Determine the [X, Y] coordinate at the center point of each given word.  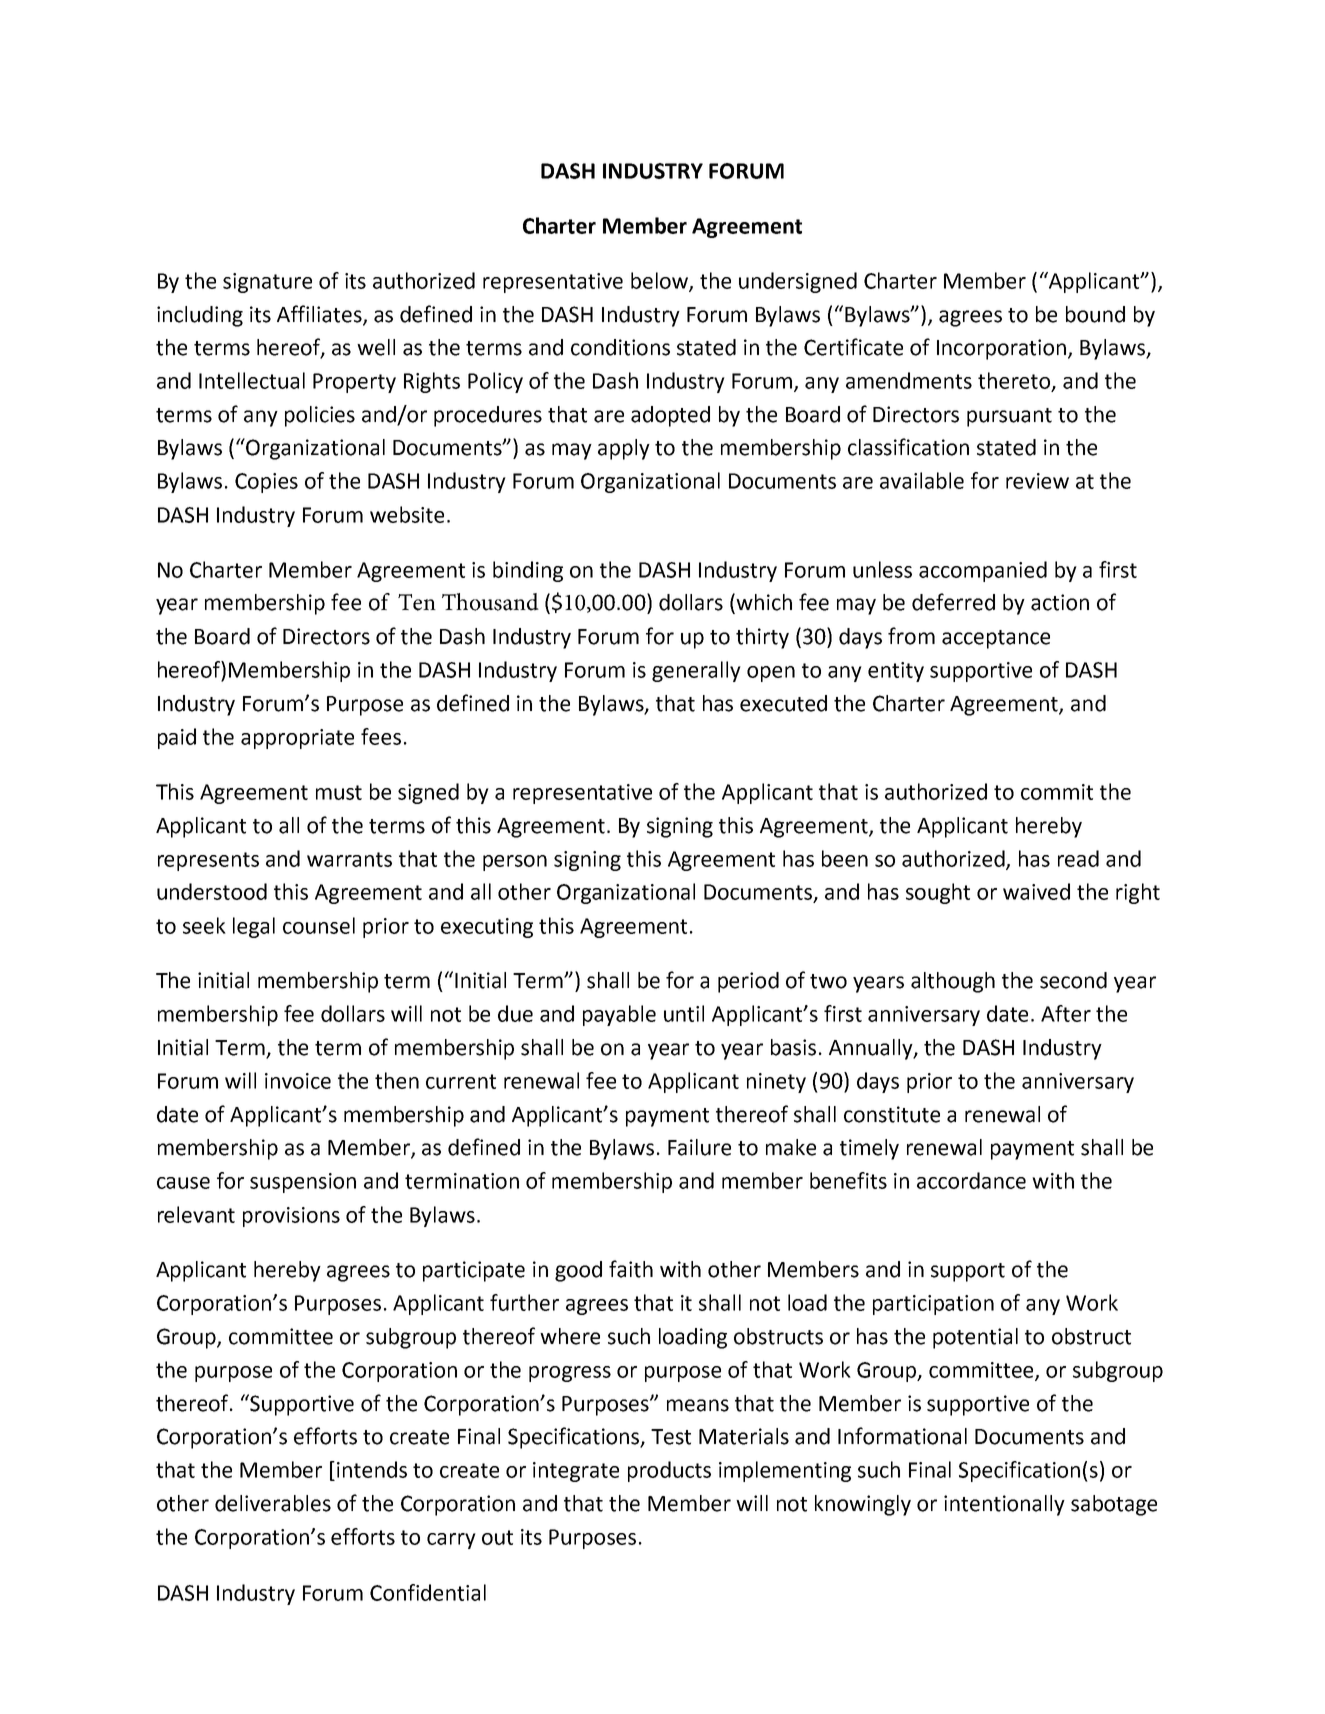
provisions [291, 1217]
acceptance [996, 639]
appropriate [297, 739]
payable [619, 1015]
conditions [620, 347]
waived [1036, 891]
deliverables [273, 1503]
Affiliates [320, 314]
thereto [1015, 381]
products [669, 1471]
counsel [319, 925]
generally [696, 671]
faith [631, 1269]
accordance [971, 1180]
